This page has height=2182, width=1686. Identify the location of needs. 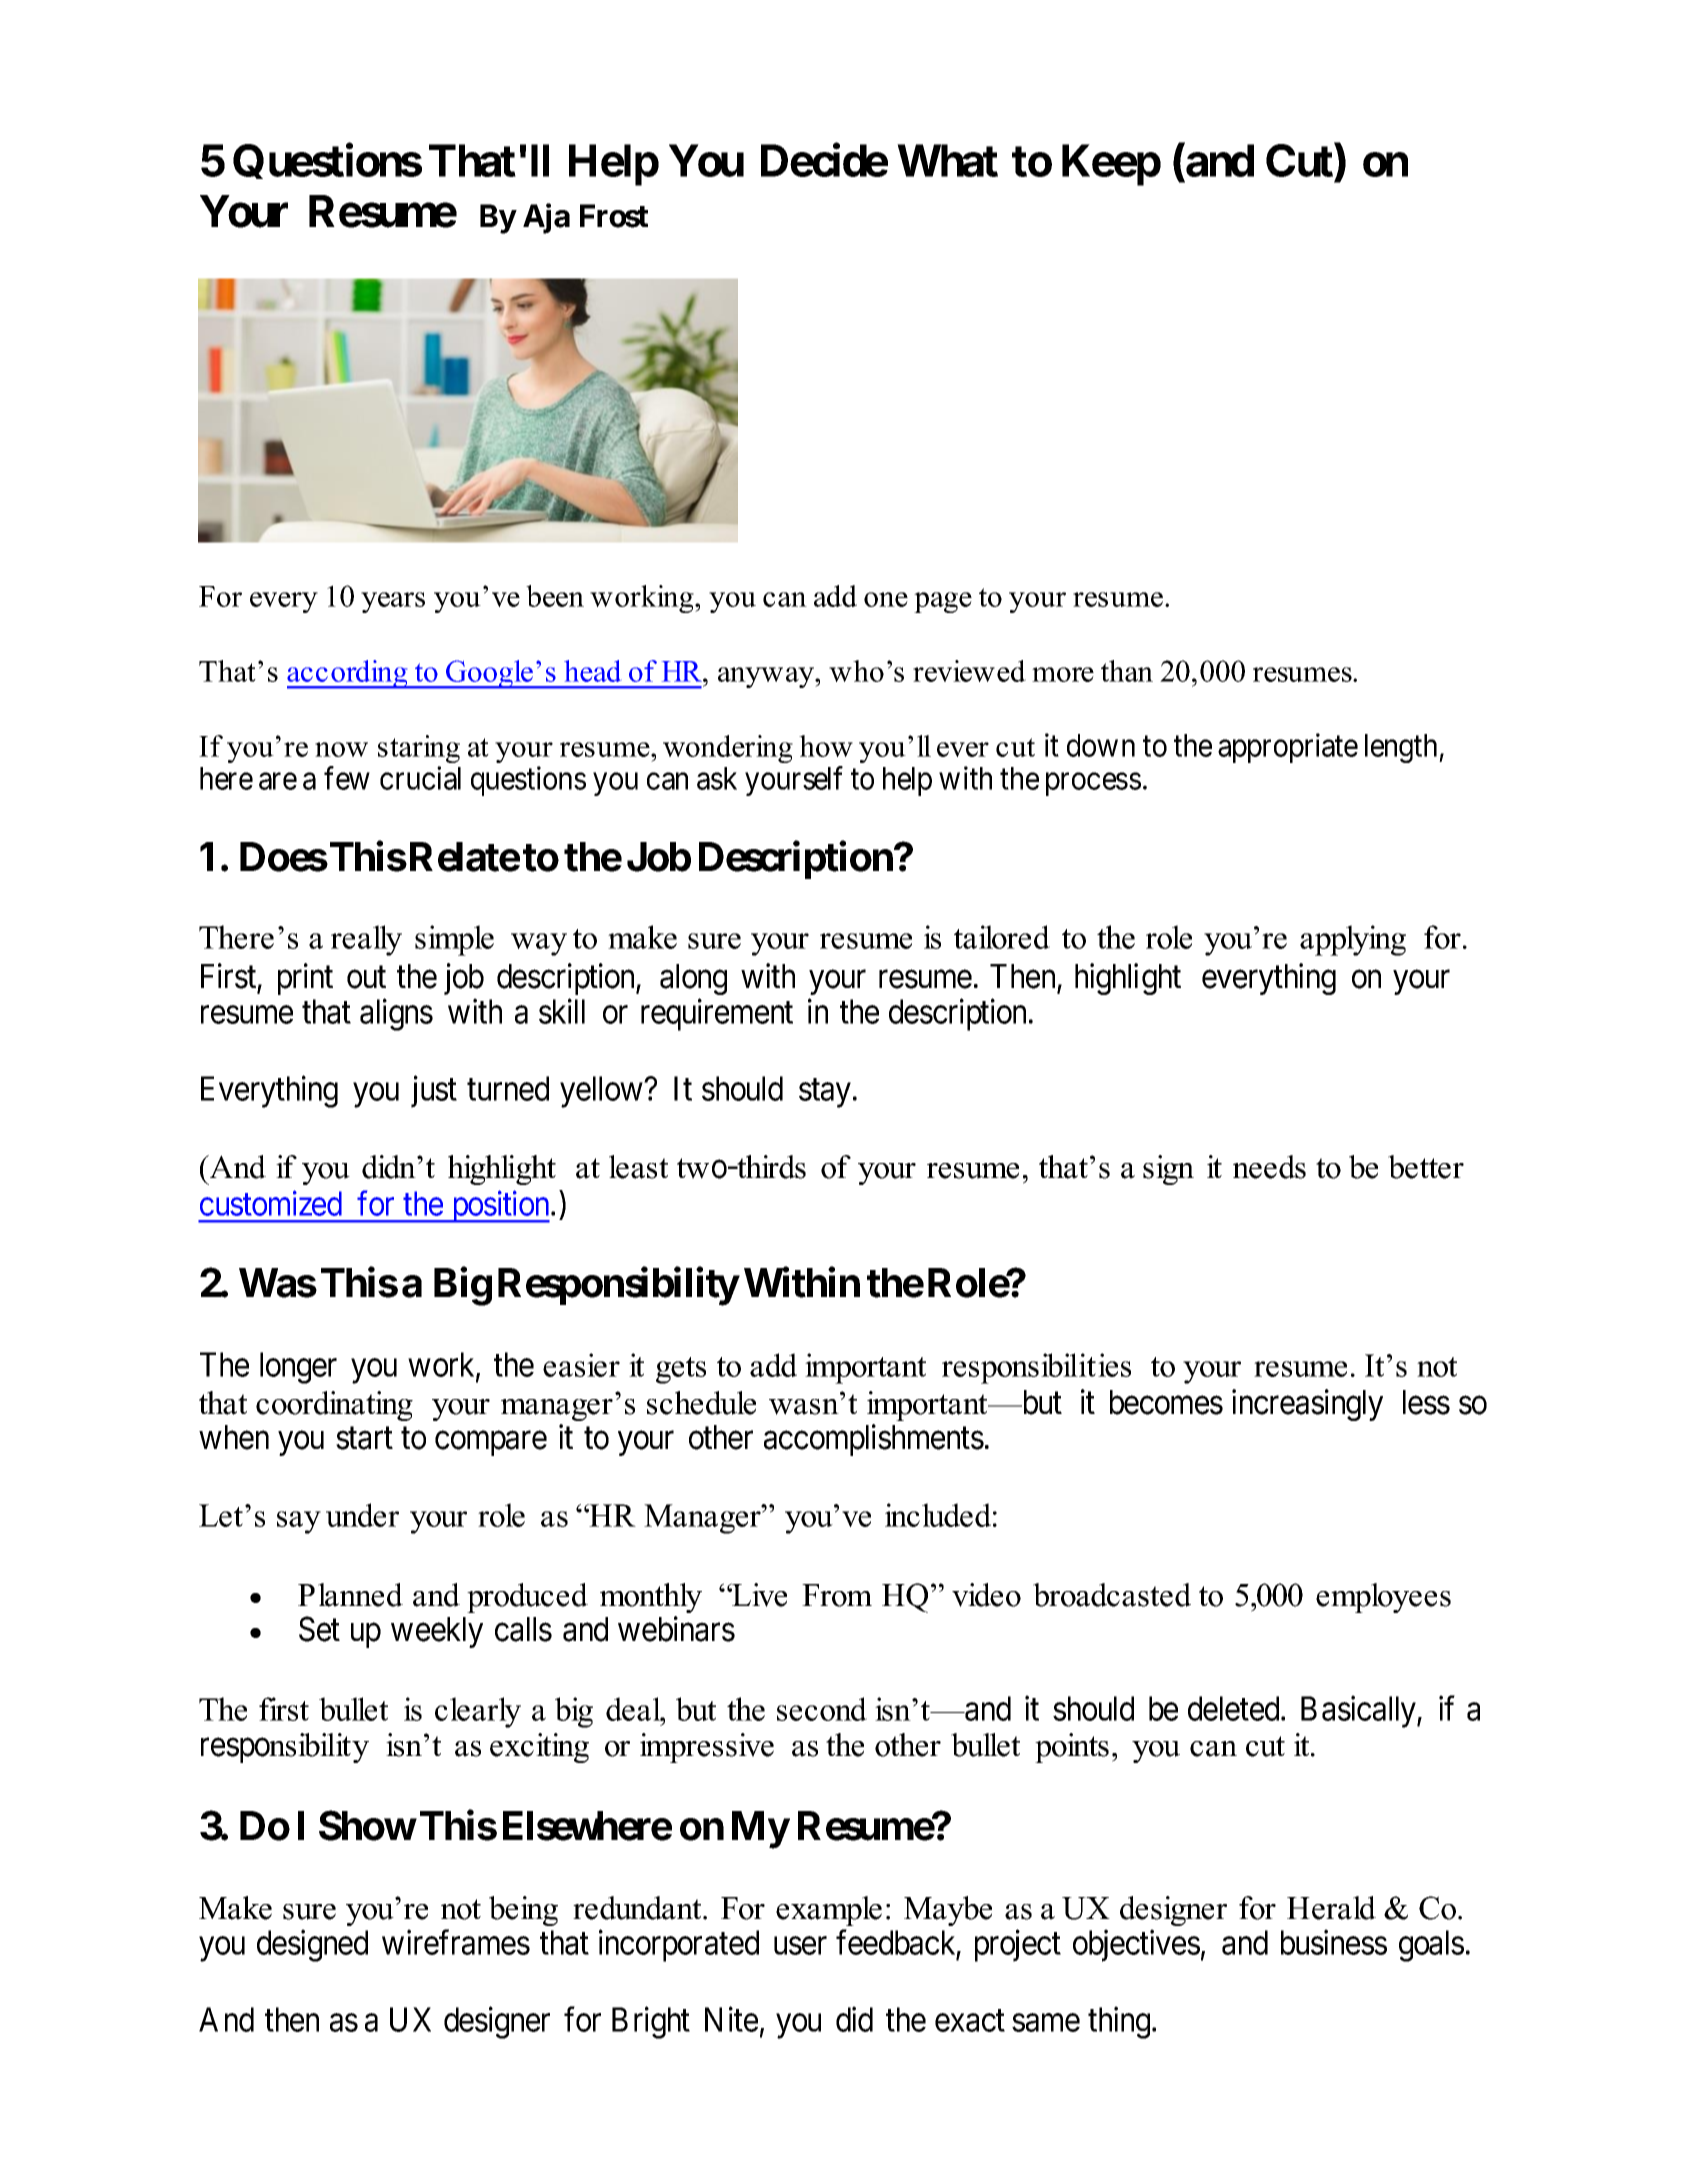
(1269, 1167).
